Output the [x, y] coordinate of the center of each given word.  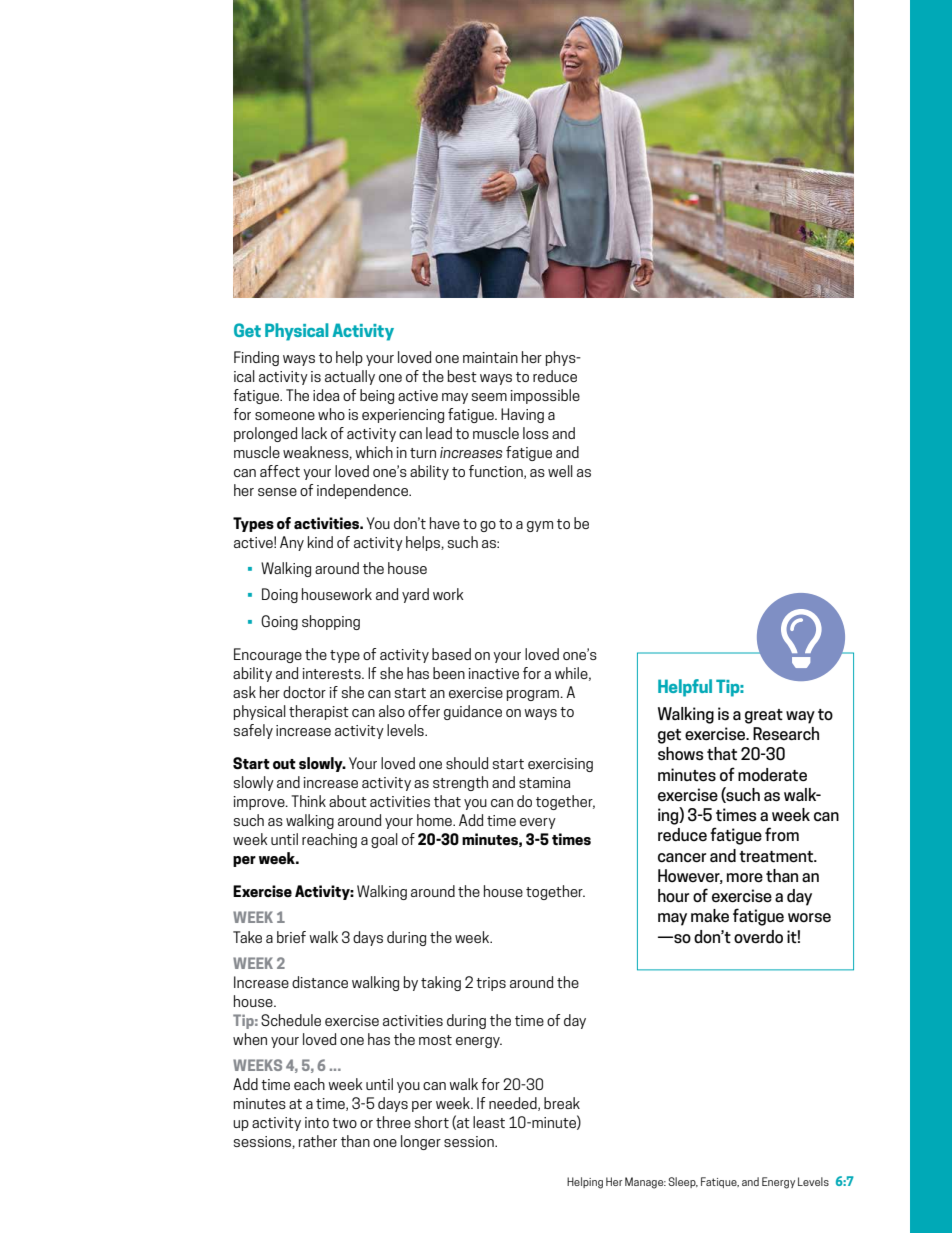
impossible [545, 396]
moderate [772, 775]
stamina [544, 782]
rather [318, 1141]
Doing [280, 595]
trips [491, 984]
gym [540, 526]
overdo [758, 937]
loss [536, 433]
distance [320, 982]
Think [308, 801]
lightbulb [801, 638]
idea [326, 395]
